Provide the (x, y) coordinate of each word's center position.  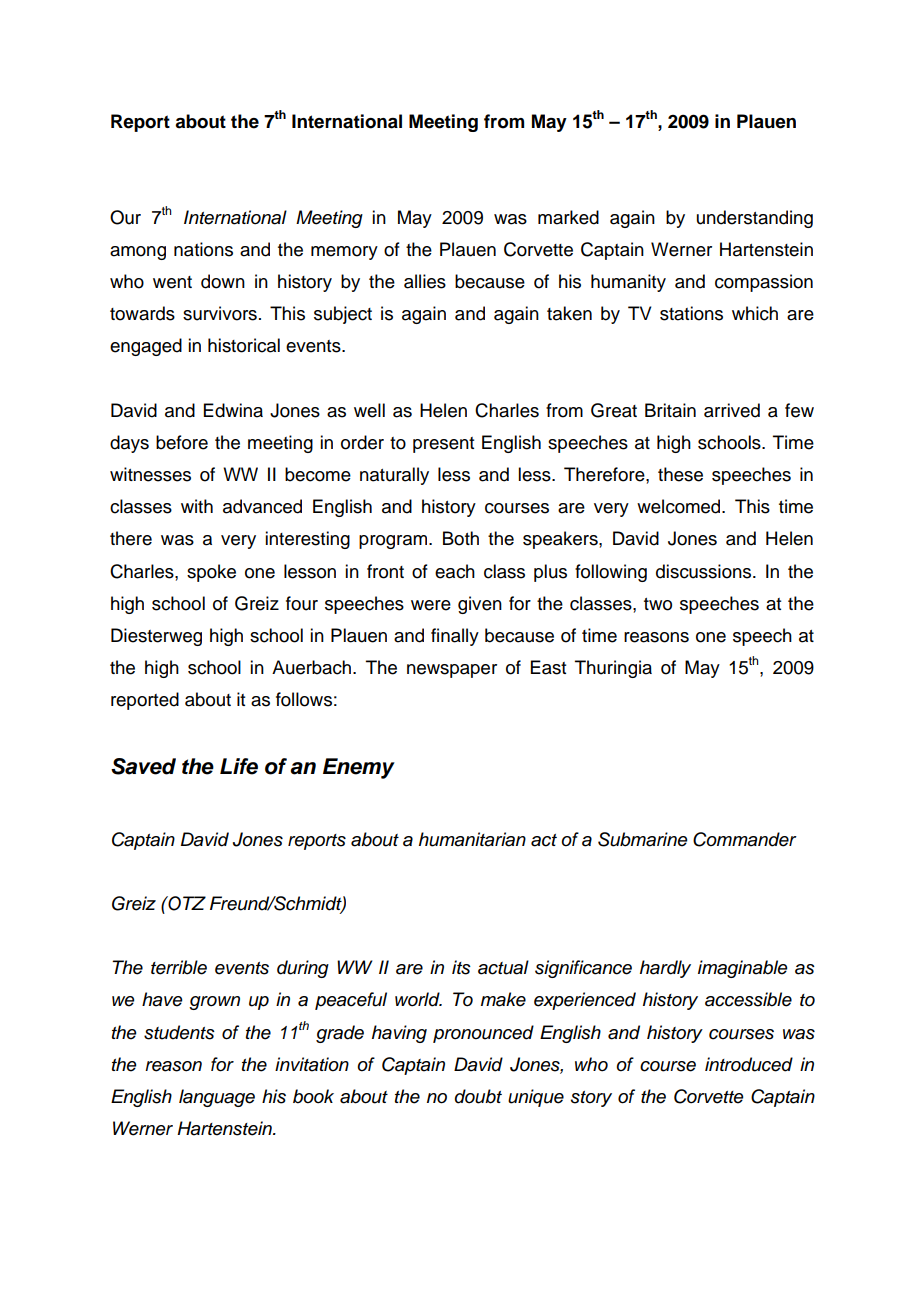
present (443, 445)
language (217, 1098)
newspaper (452, 671)
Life (239, 766)
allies (425, 281)
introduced (749, 1064)
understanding (755, 219)
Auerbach (313, 667)
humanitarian (472, 839)
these (680, 474)
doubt (478, 1096)
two (658, 604)
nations (203, 249)
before (182, 442)
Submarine (643, 839)
